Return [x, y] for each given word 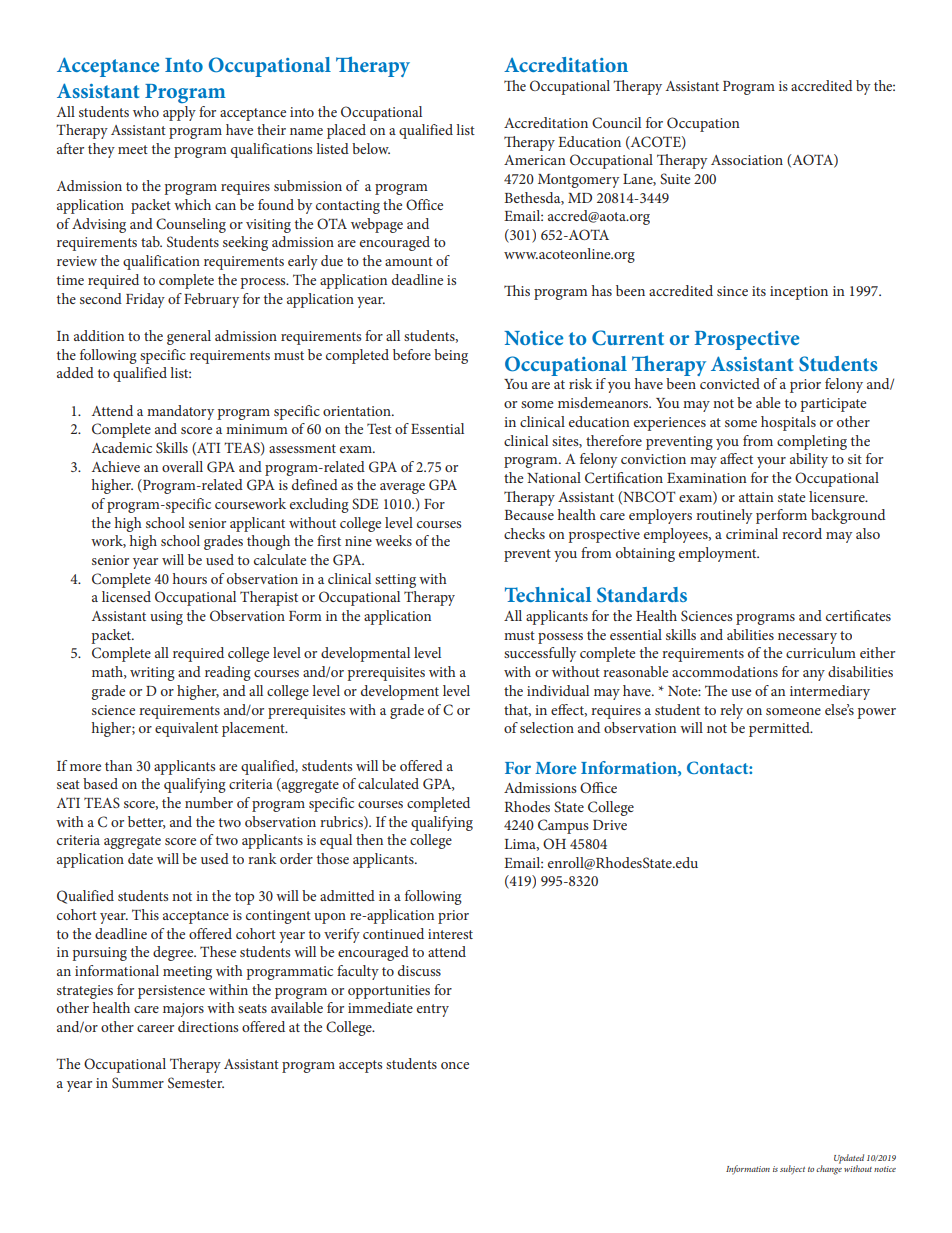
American [535, 160]
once [455, 1065]
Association [747, 160]
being [451, 356]
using [166, 618]
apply [179, 113]
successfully [540, 654]
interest [450, 934]
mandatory [180, 412]
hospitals [788, 423]
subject [792, 1170]
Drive [610, 825]
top [244, 898]
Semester [196, 1083]
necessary [807, 638]
